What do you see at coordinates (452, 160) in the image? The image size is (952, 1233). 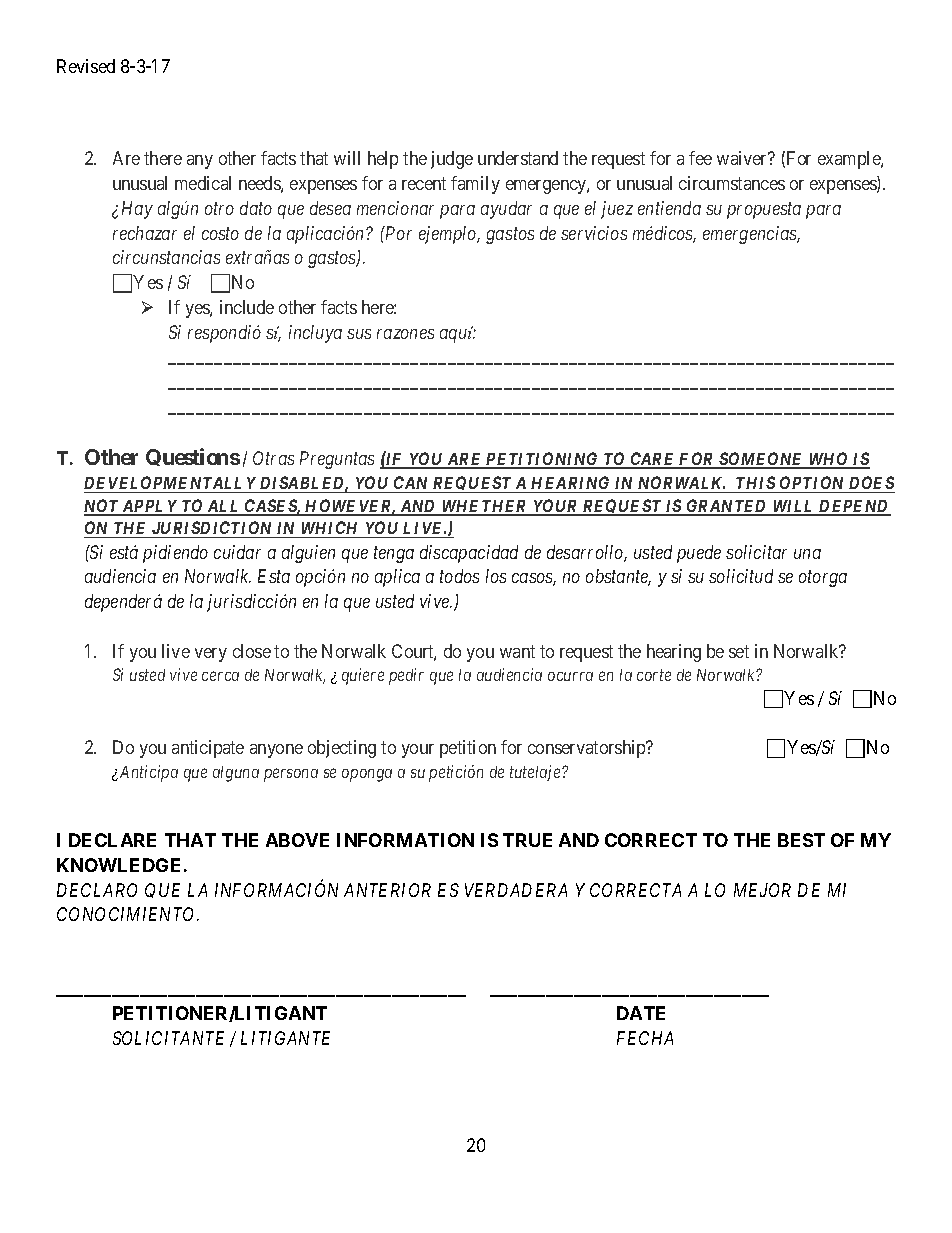 I see `judge` at bounding box center [452, 160].
